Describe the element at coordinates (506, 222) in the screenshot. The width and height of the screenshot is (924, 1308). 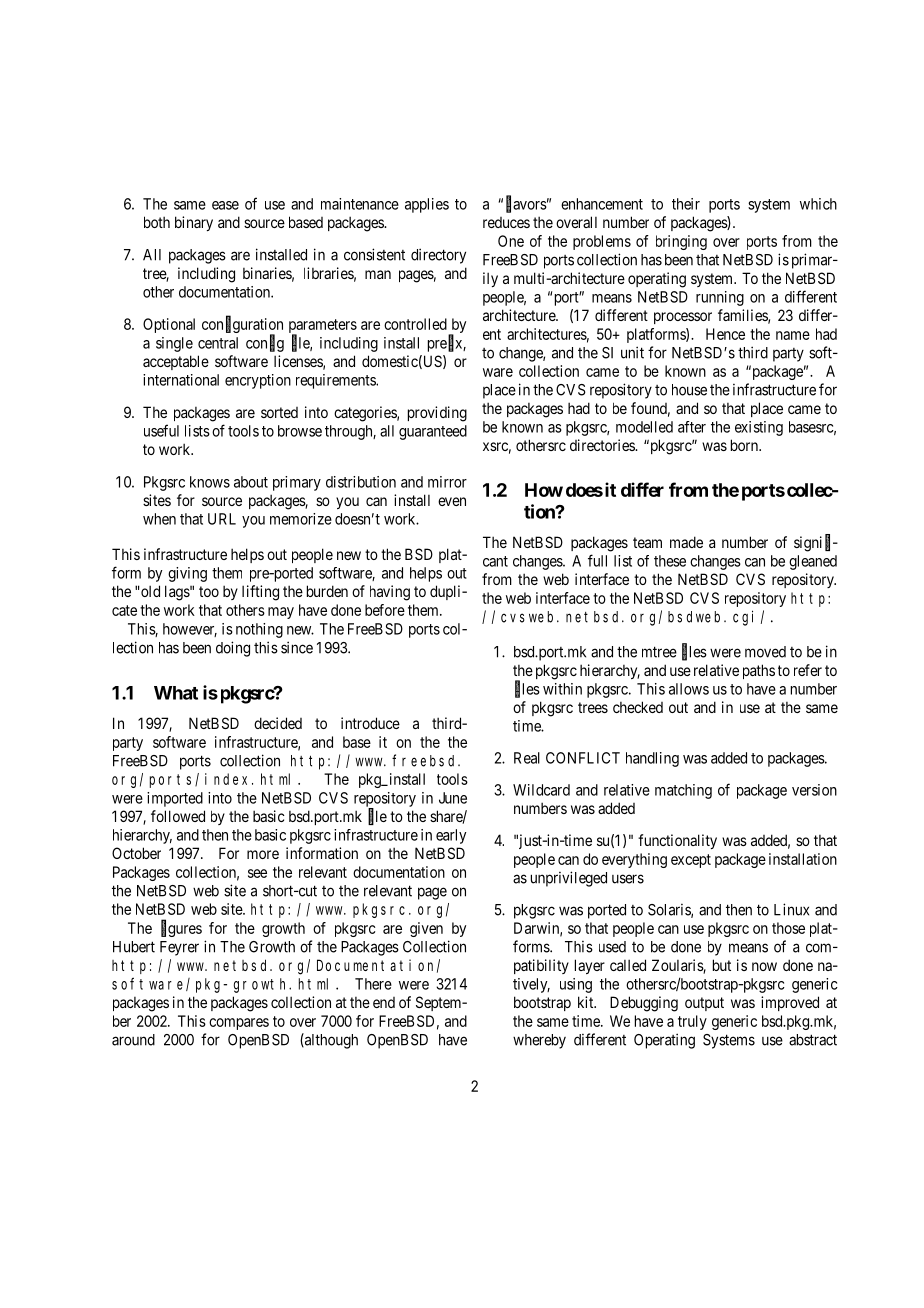
I see `reduces` at that location.
